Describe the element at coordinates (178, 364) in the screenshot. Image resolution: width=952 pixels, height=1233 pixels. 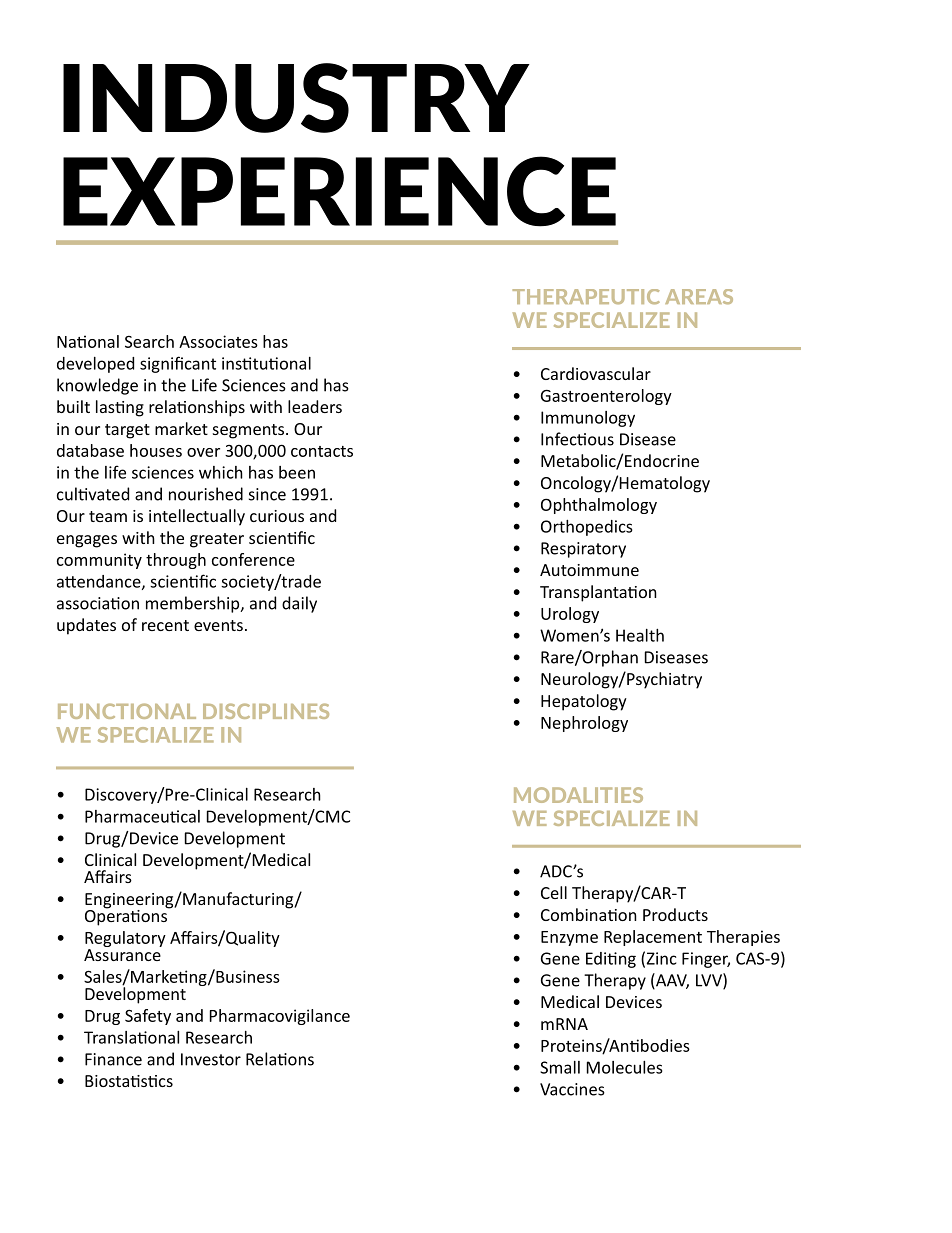
I see `significant` at that location.
